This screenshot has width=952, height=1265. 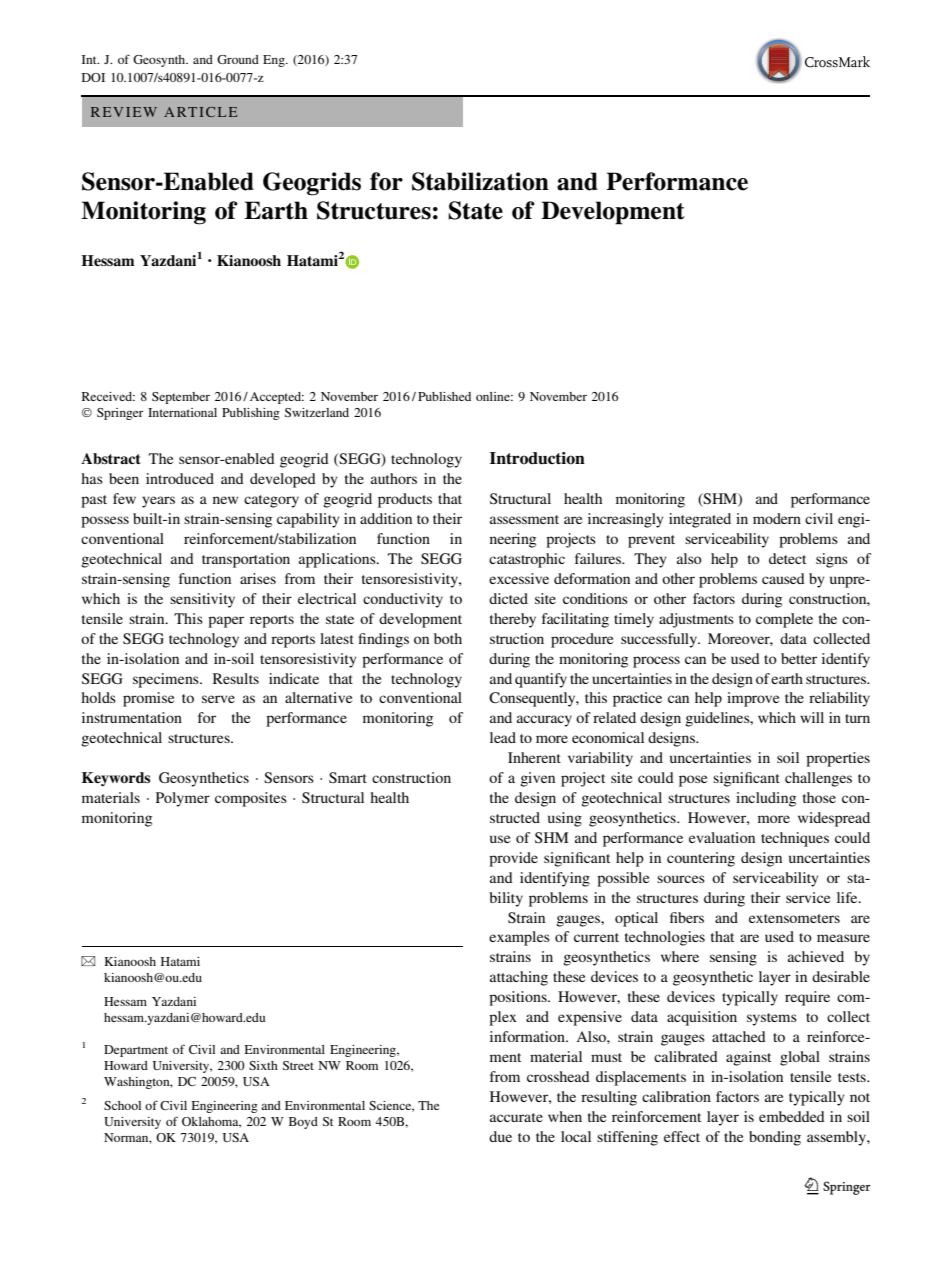 I want to click on Oklahoma, so click(x=211, y=1122).
